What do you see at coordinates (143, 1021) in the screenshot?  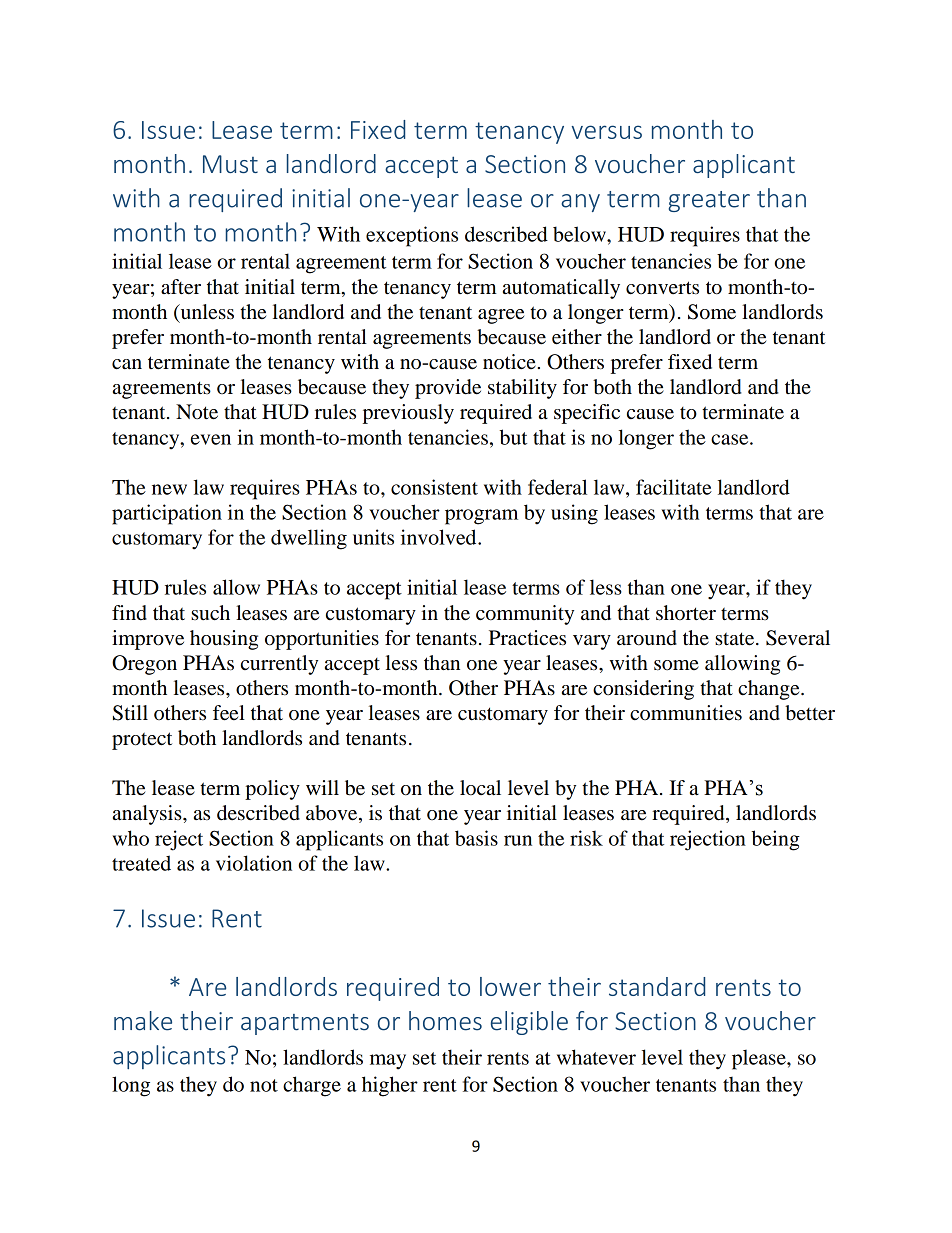 I see `make` at bounding box center [143, 1021].
